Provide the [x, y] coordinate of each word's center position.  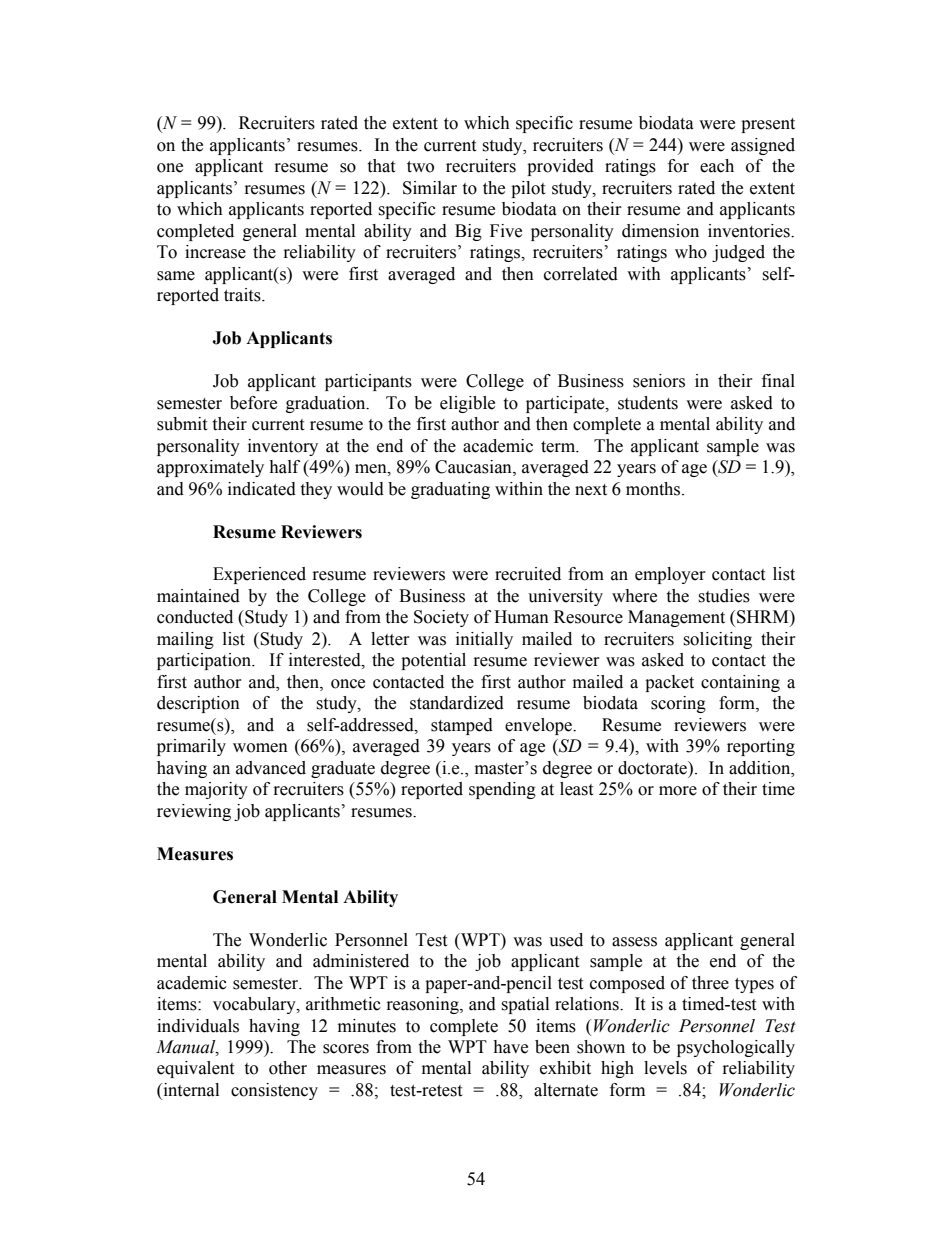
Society [441, 618]
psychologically [736, 1048]
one [170, 168]
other [288, 1068]
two [420, 167]
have [510, 1047]
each [717, 166]
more [678, 791]
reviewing [194, 812]
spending [502, 790]
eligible [467, 404]
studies [724, 596]
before [253, 403]
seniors [659, 381]
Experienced [259, 575]
